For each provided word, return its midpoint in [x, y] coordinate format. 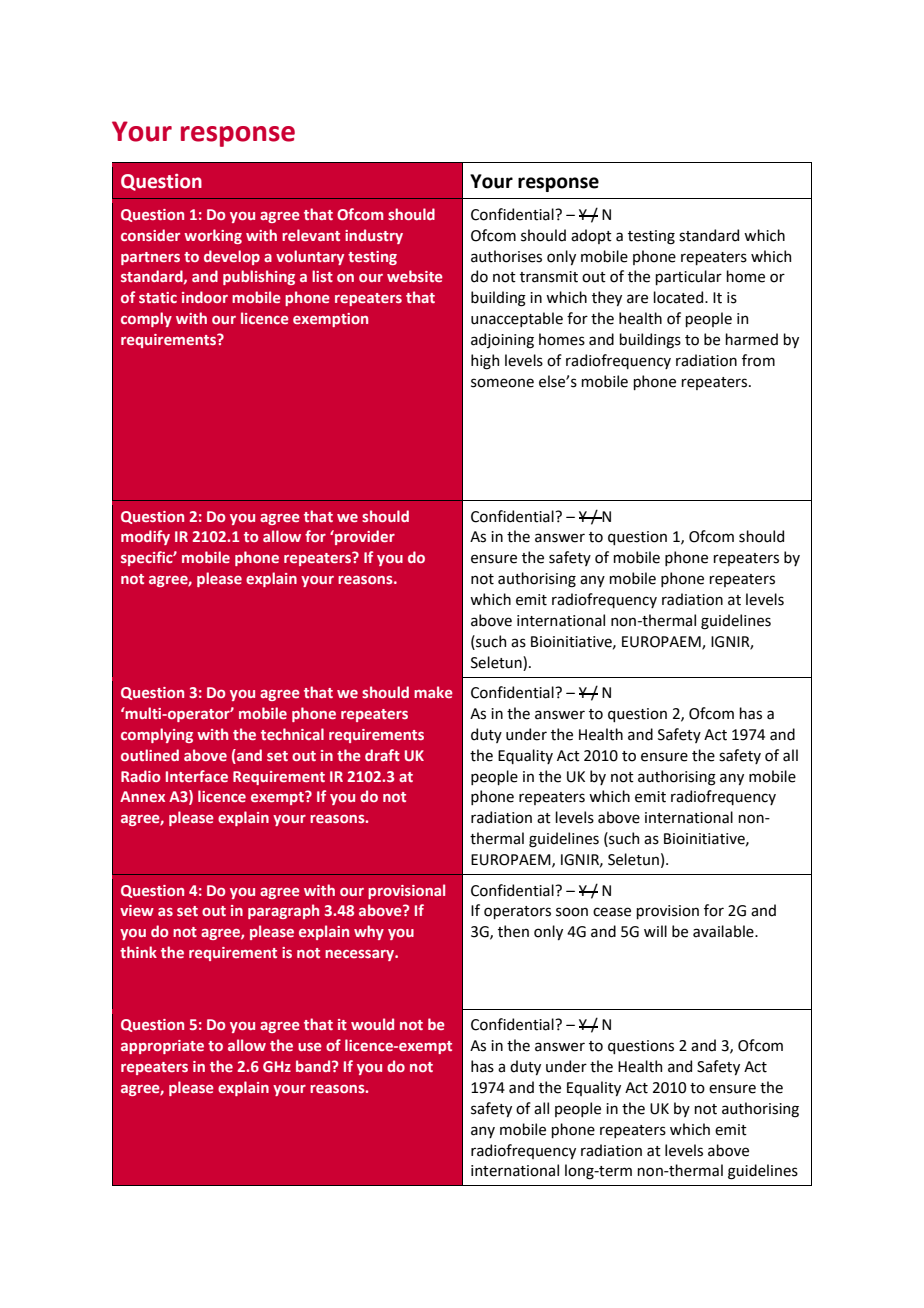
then [513, 931]
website [415, 276]
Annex [142, 796]
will [655, 931]
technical [292, 734]
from [758, 360]
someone [502, 383]
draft [382, 755]
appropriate [162, 1047]
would [372, 1024]
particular [688, 277]
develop [232, 257]
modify [145, 537]
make [433, 692]
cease [612, 912]
